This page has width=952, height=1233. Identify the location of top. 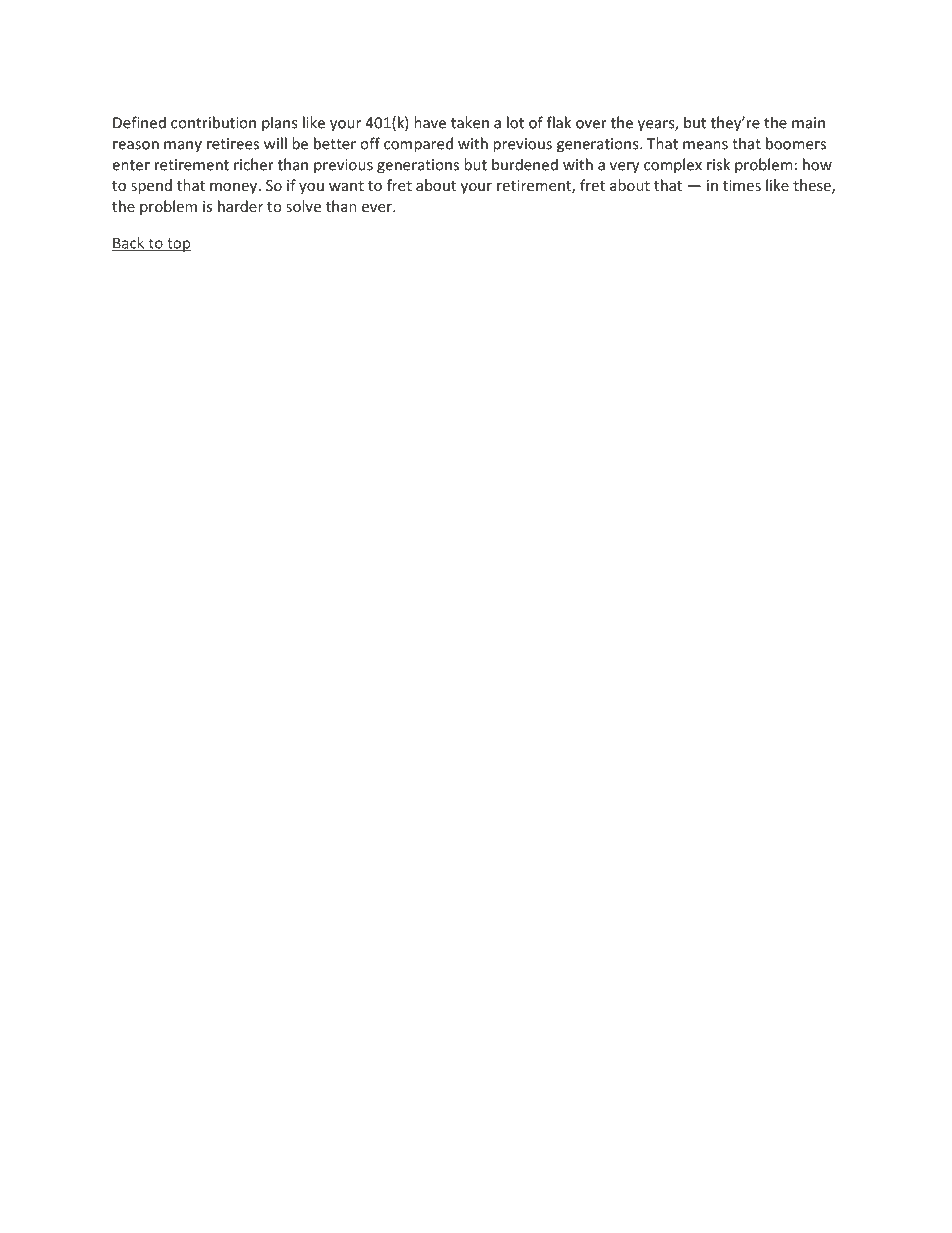
(178, 245).
